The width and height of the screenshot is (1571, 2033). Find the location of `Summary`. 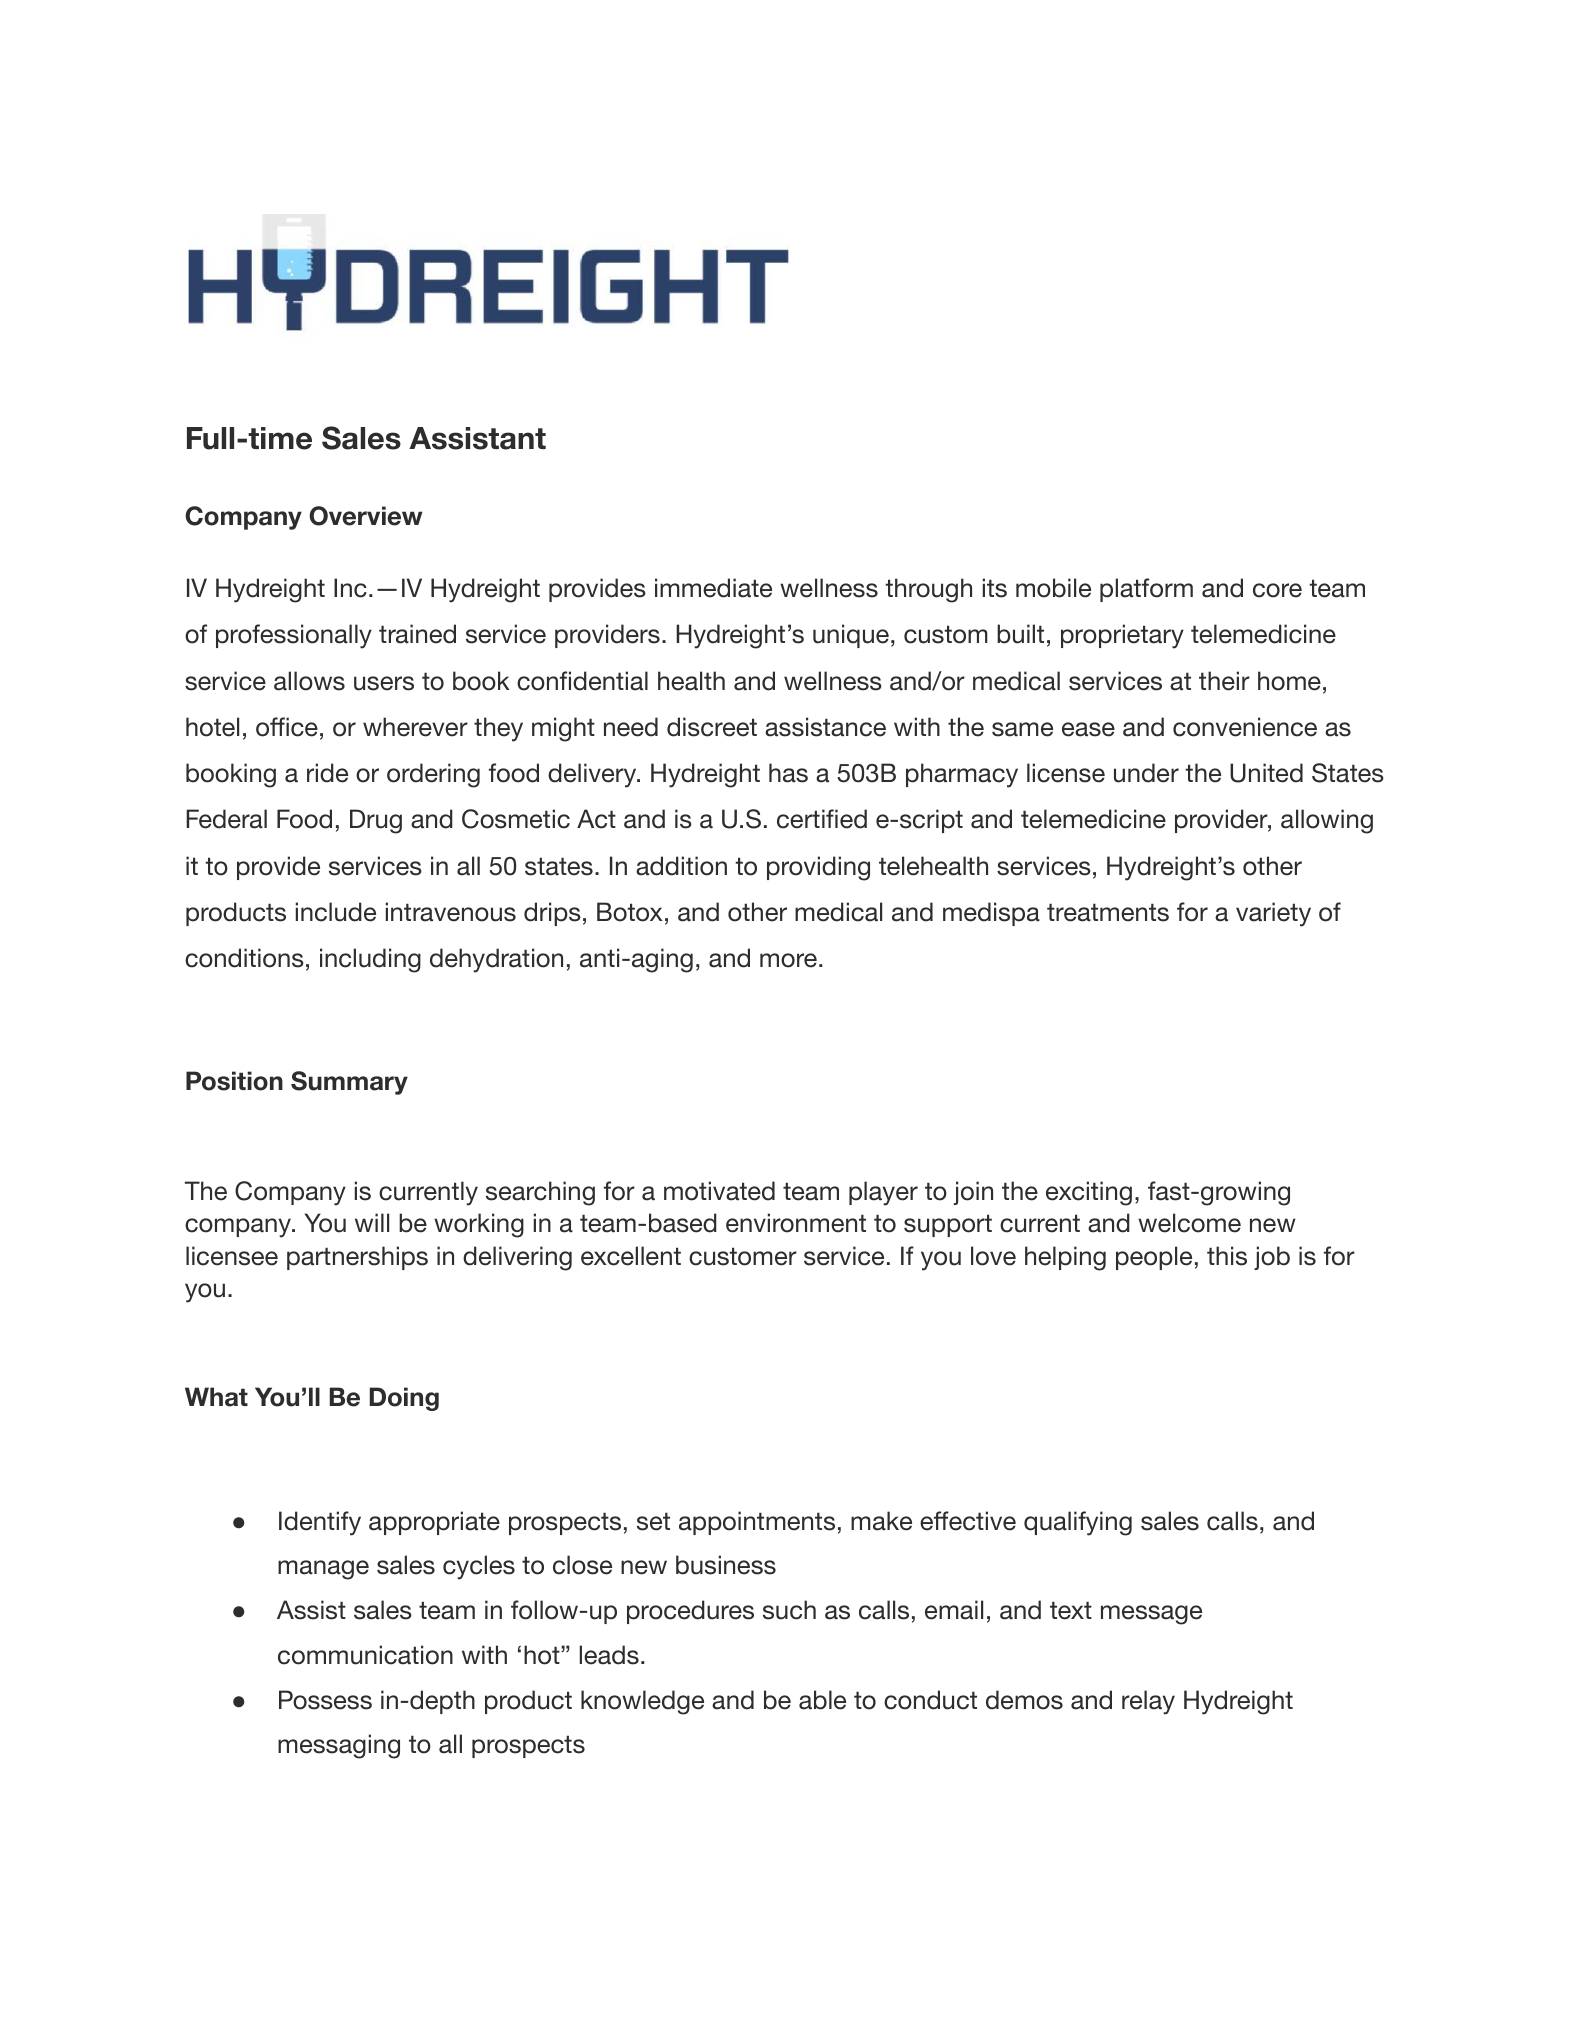

Summary is located at coordinates (349, 1083).
